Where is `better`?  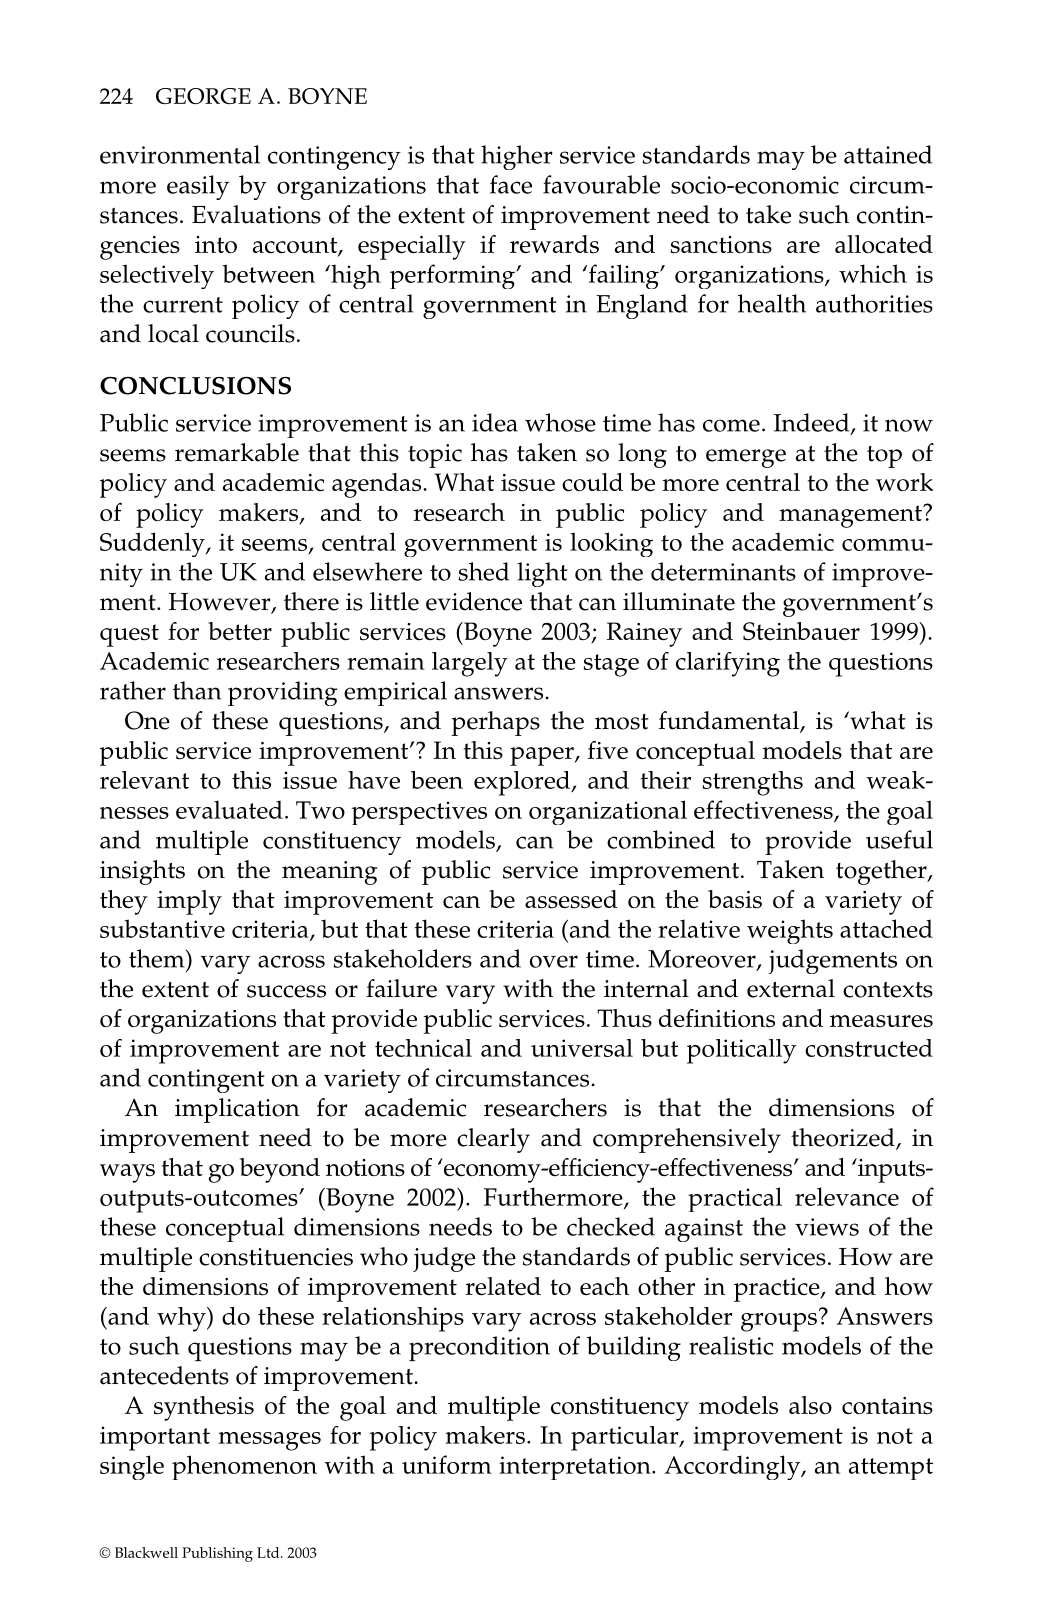 better is located at coordinates (240, 631).
